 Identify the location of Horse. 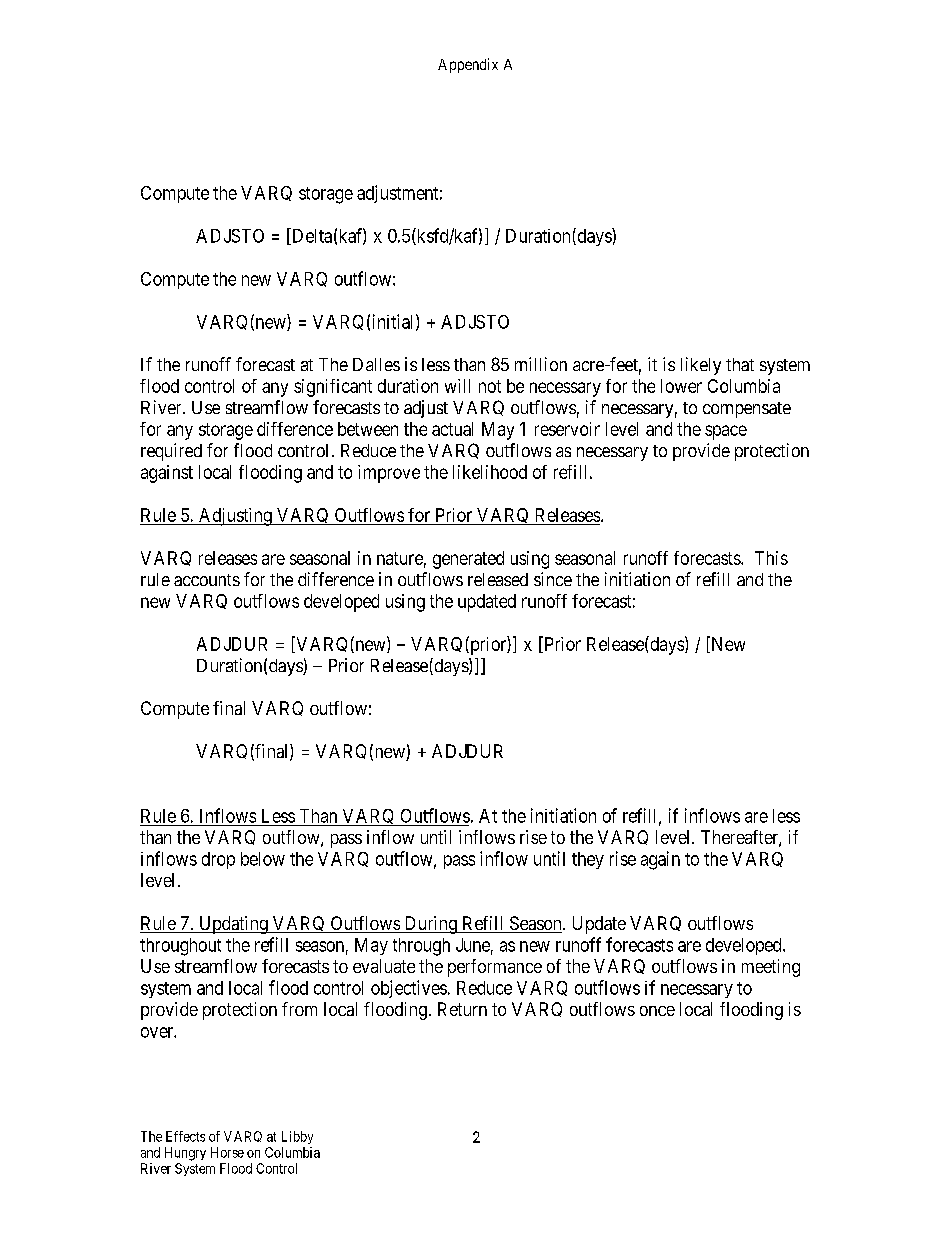
(227, 1152).
